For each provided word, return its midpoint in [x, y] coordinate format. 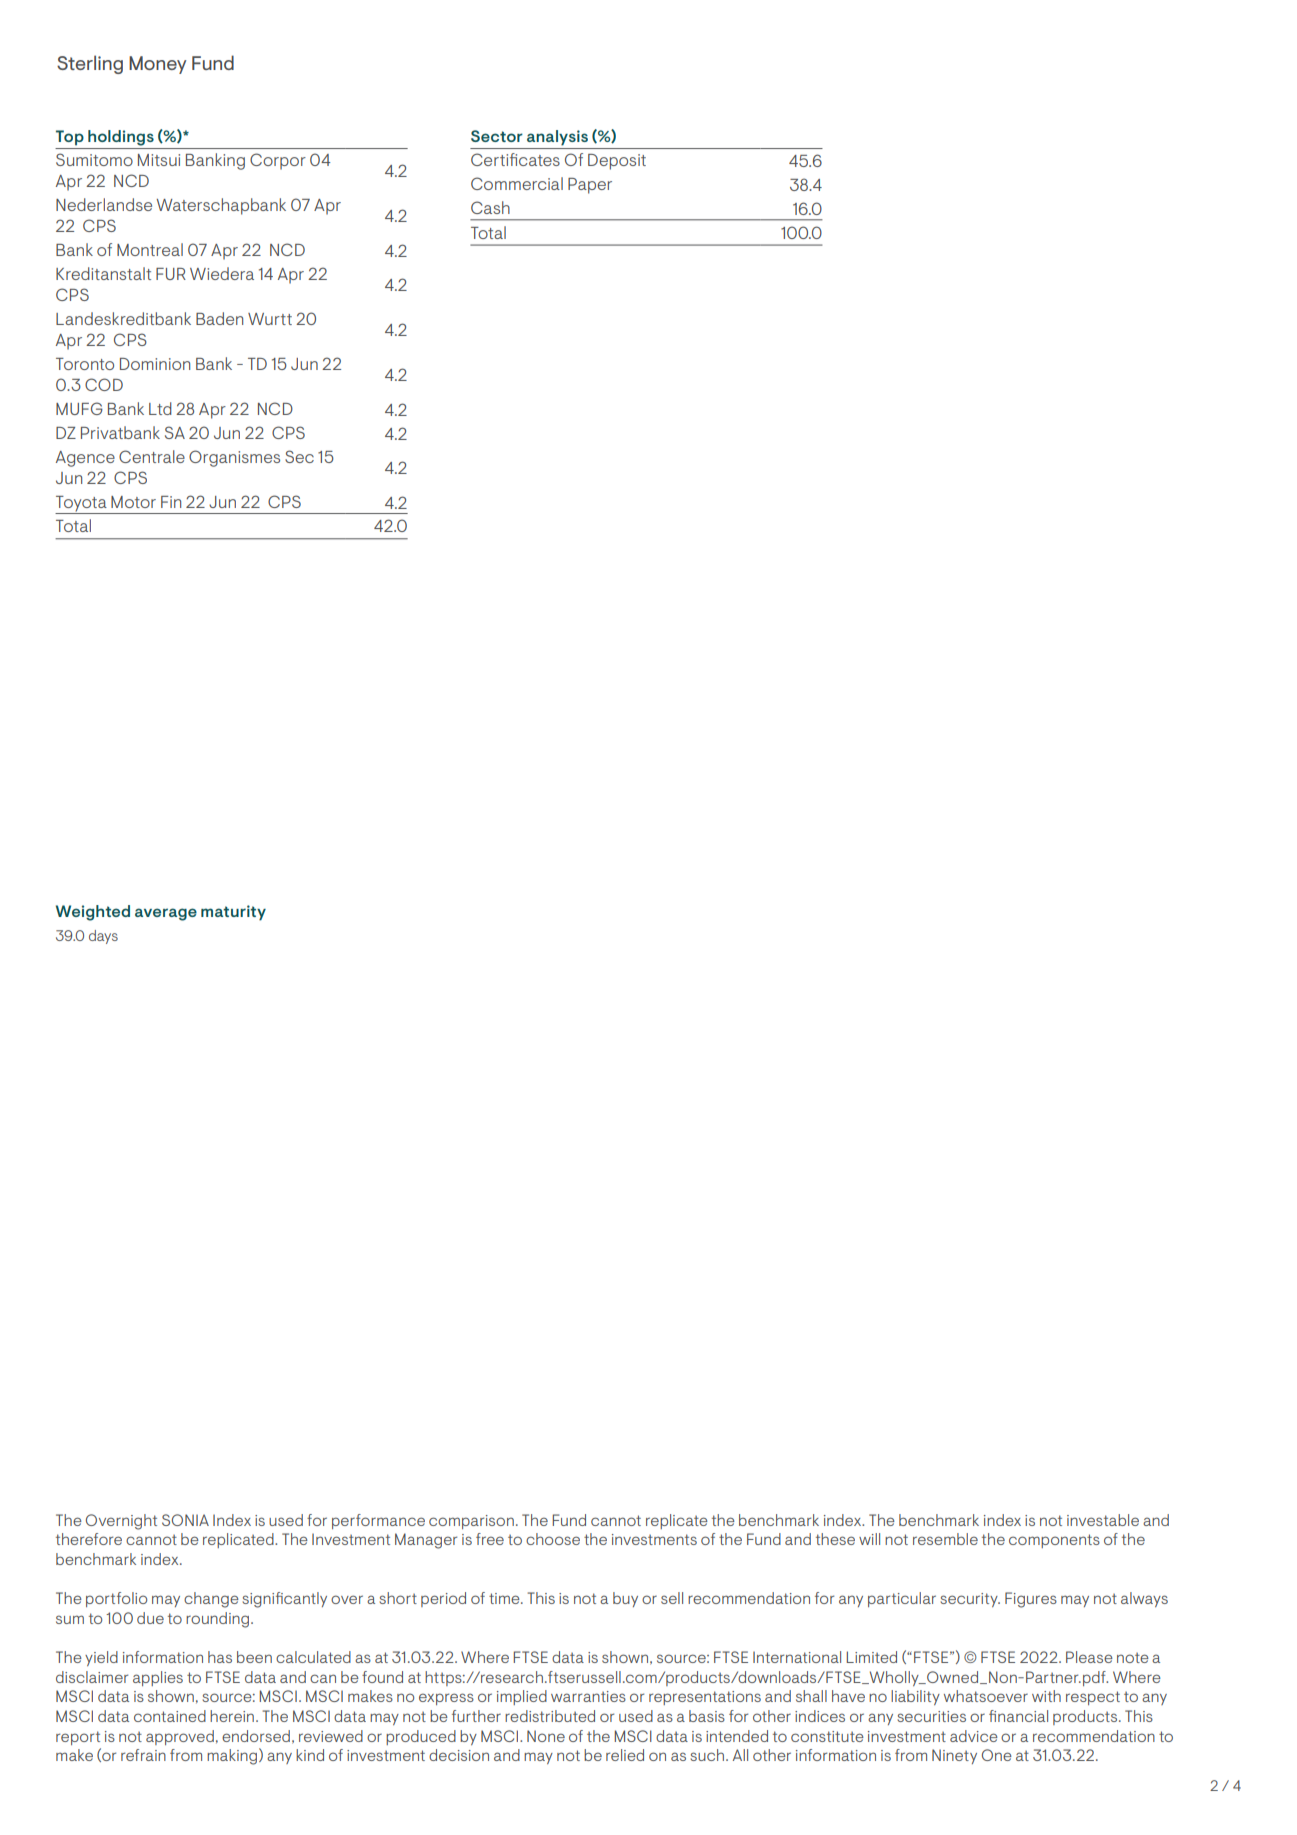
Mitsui [159, 160]
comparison [471, 1522]
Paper [590, 186]
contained [170, 1716]
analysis [557, 138]
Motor [133, 502]
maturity [233, 913]
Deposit [617, 162]
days [103, 937]
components [1054, 1541]
